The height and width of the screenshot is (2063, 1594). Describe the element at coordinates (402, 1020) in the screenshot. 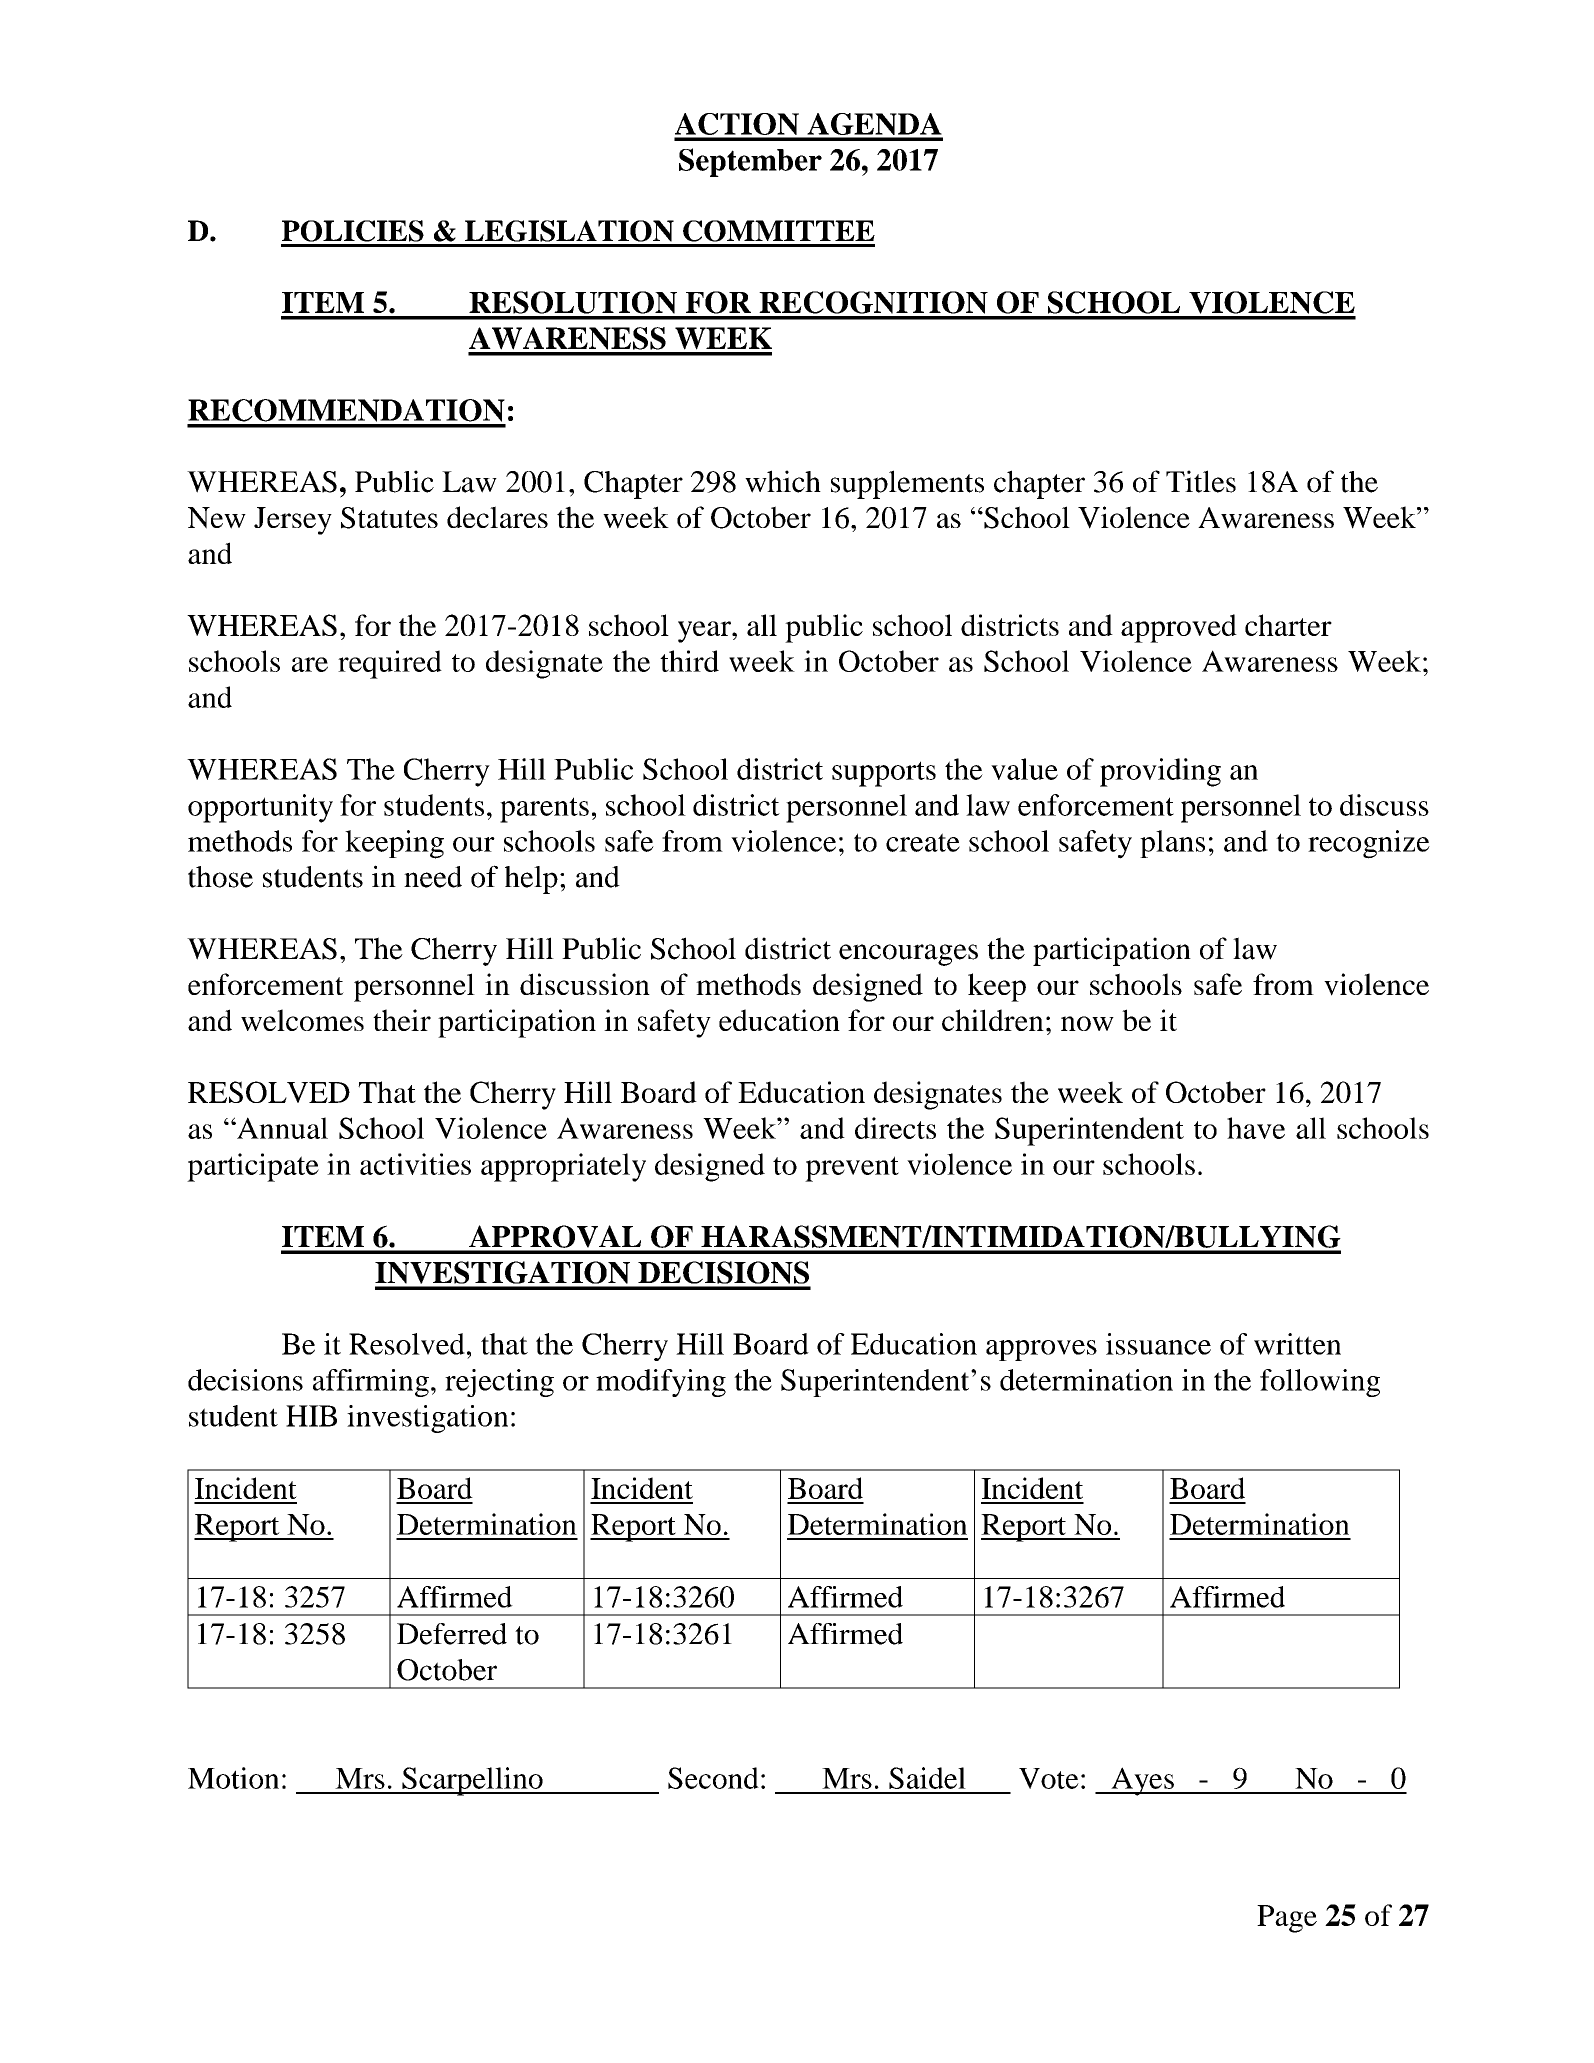

I see `their` at that location.
